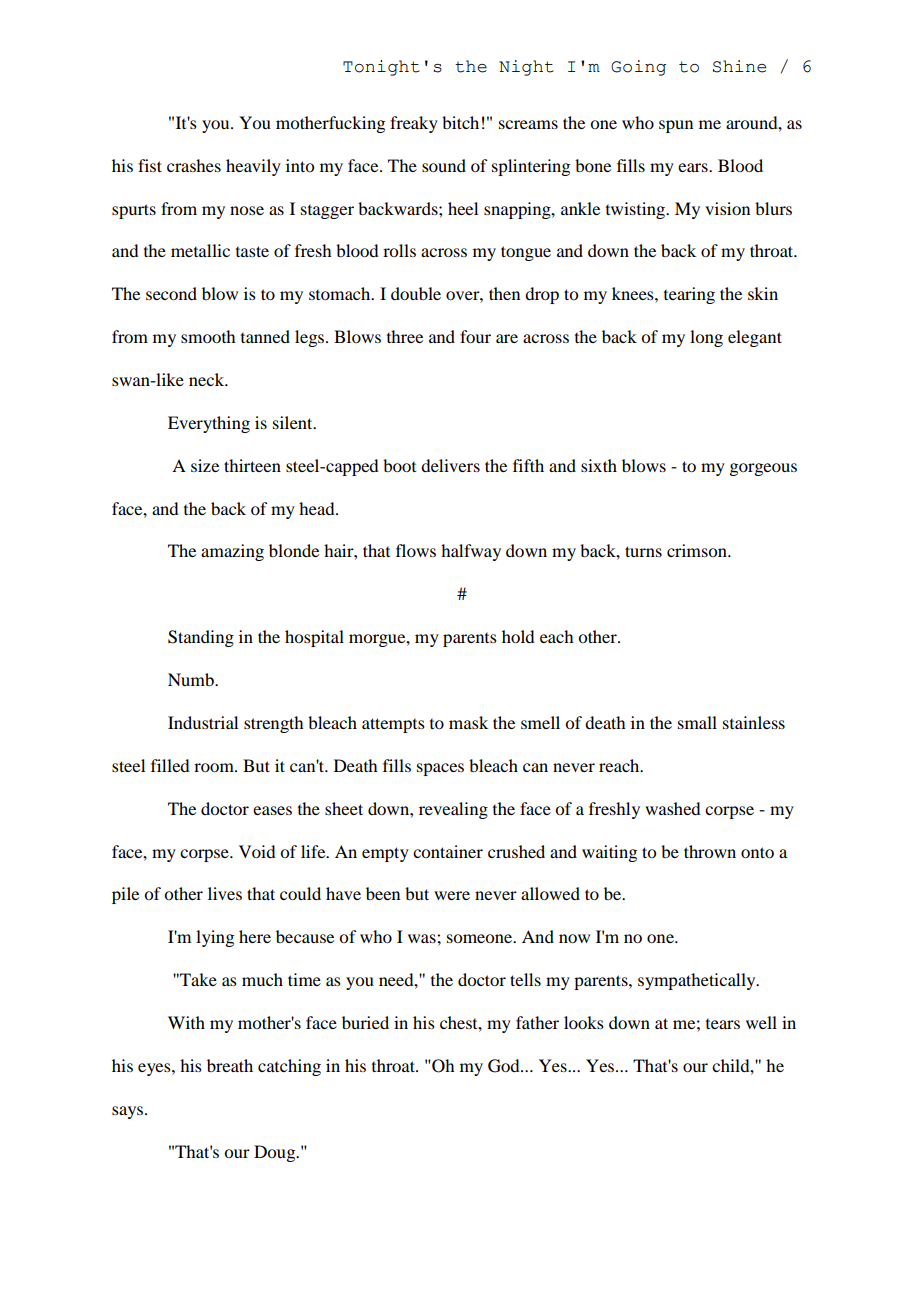 This screenshot has height=1309, width=924. What do you see at coordinates (761, 1022) in the screenshot?
I see `well` at bounding box center [761, 1022].
